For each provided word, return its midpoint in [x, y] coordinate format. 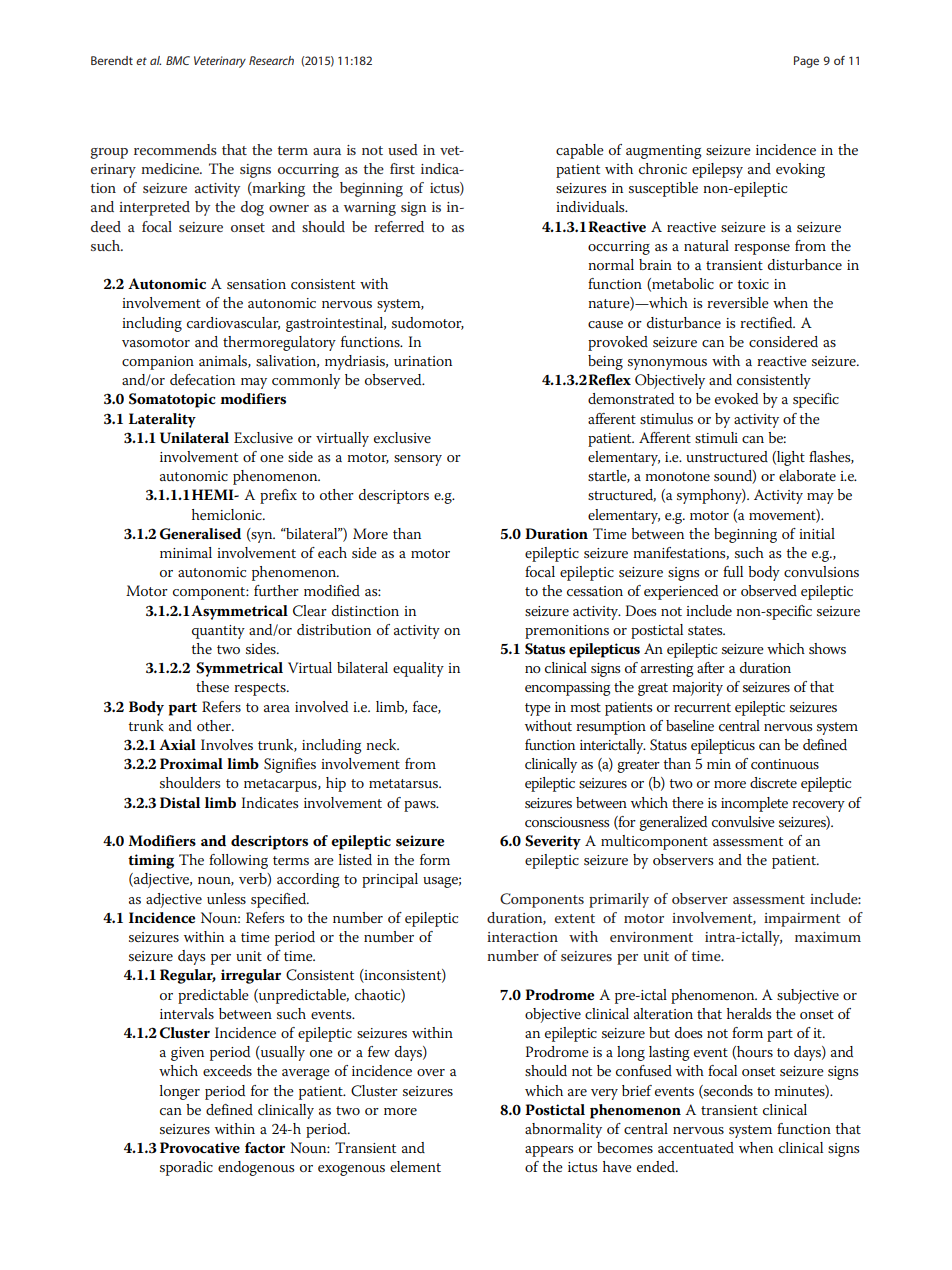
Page [806, 62]
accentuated [696, 1147]
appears [549, 1151]
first [402, 168]
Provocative [200, 1148]
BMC [178, 60]
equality [418, 669]
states [706, 630]
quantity [218, 632]
